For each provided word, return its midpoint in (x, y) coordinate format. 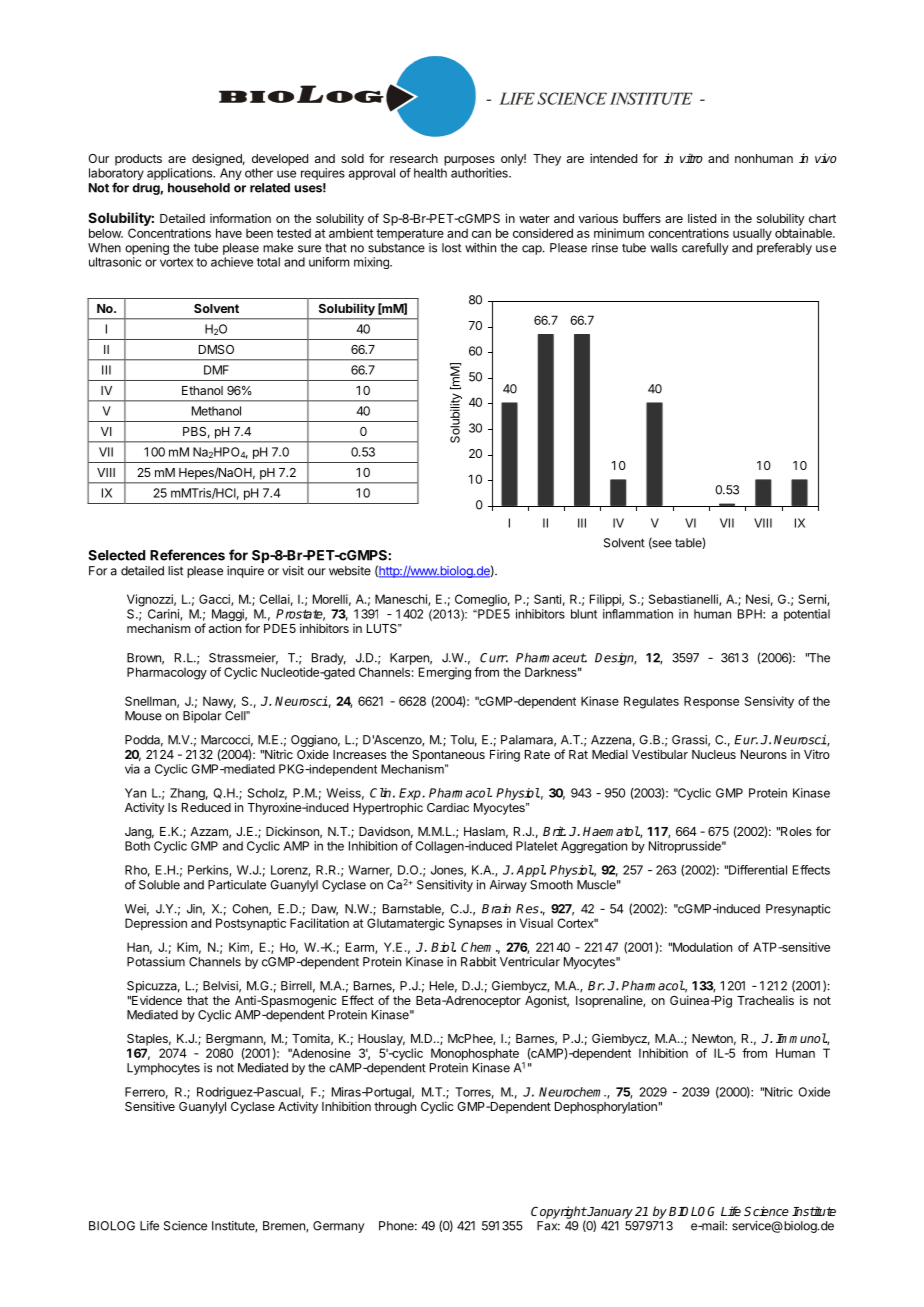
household (199, 188)
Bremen (285, 1226)
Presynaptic (798, 910)
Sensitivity (445, 886)
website (350, 571)
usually (752, 234)
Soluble (159, 885)
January (609, 1214)
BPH (751, 614)
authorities (480, 173)
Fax (548, 1226)
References (187, 555)
